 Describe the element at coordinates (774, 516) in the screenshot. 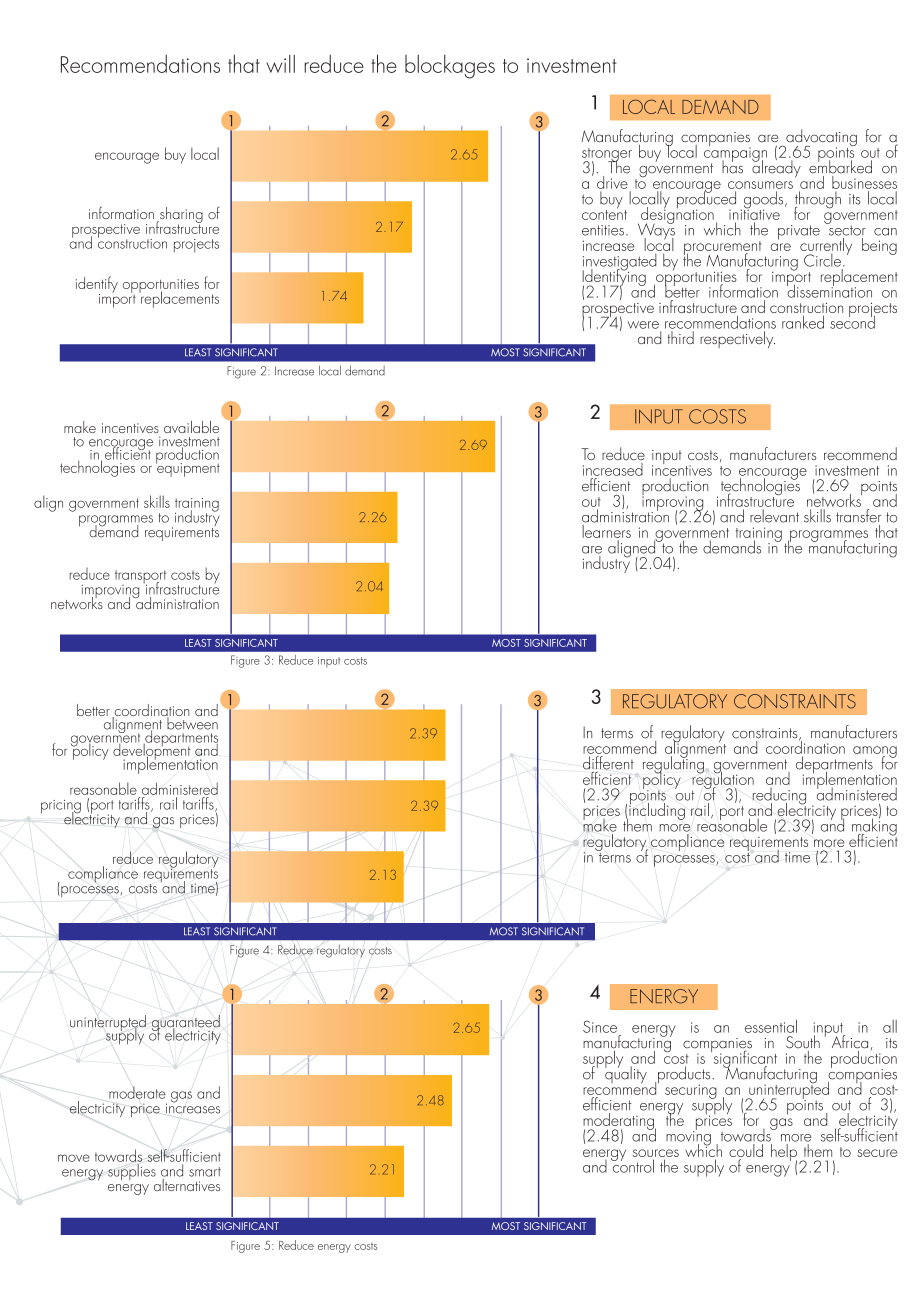

I see `relevant` at that location.
